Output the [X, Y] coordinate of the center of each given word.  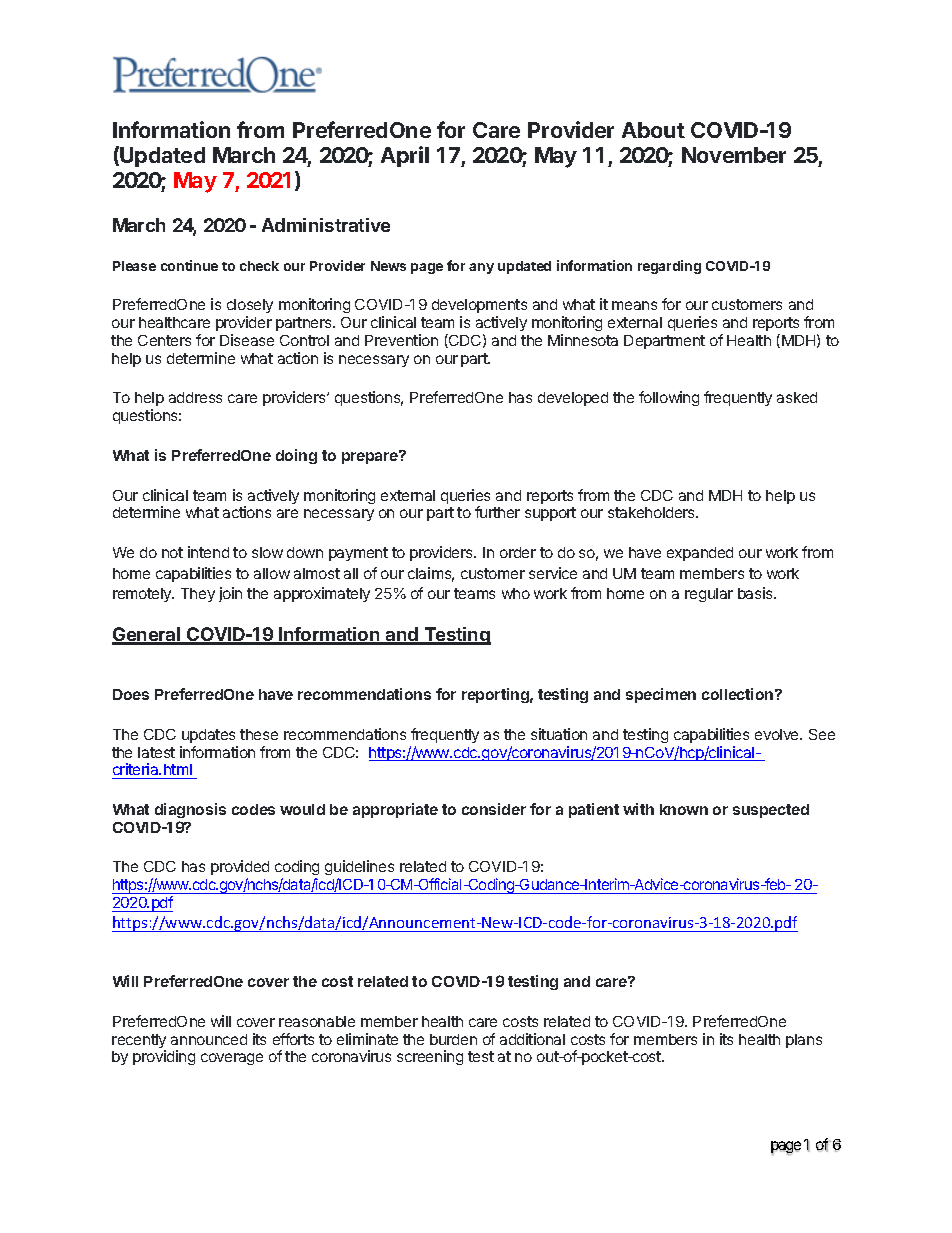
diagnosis [190, 810]
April [405, 156]
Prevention [401, 340]
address [195, 397]
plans [804, 1041]
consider [494, 809]
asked [797, 397]
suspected [771, 811]
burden [453, 1039]
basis [756, 593]
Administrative [326, 225]
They [198, 595]
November [734, 155]
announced [209, 1039]
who [516, 593]
